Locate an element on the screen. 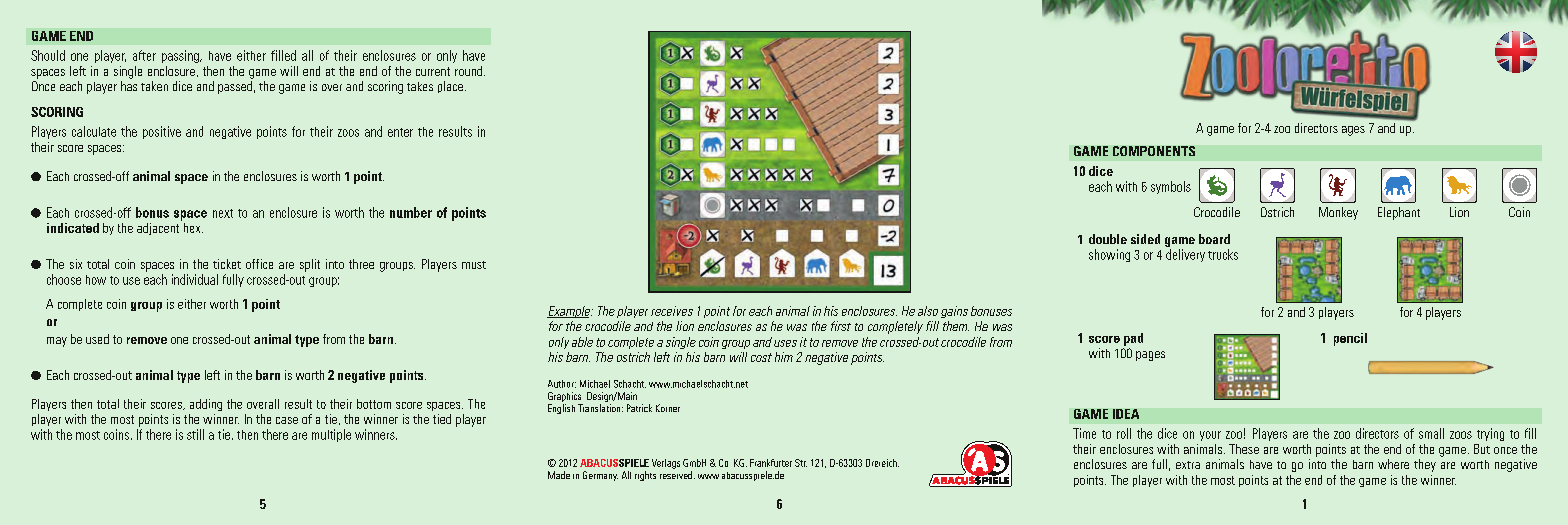 The image size is (1568, 525). COMPONENTS is located at coordinates (1154, 151).
